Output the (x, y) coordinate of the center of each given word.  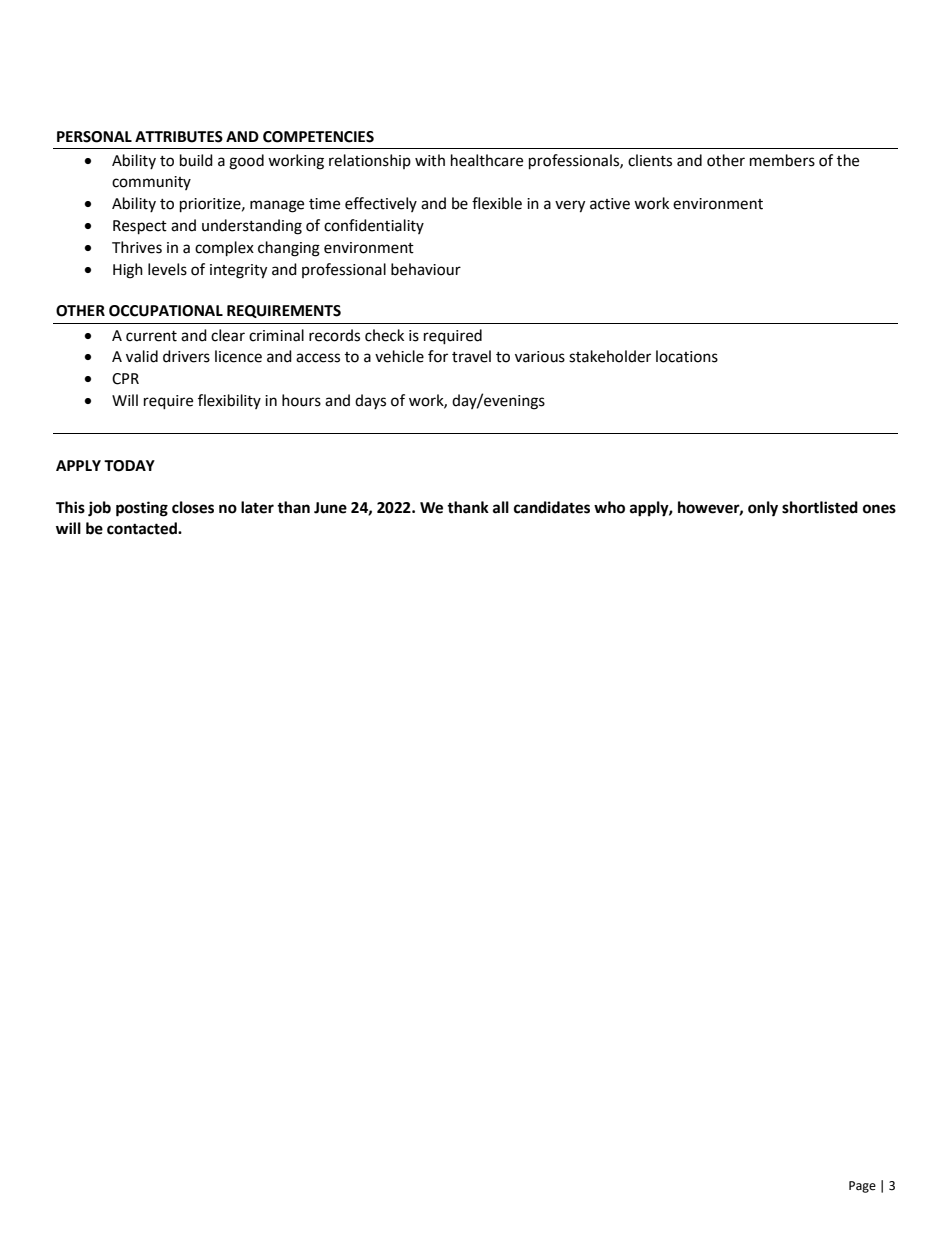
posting (142, 509)
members (782, 160)
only (763, 509)
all (501, 507)
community (151, 183)
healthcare (487, 160)
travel (471, 356)
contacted (143, 528)
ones (879, 509)
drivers (186, 356)
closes (193, 507)
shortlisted (820, 507)
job (99, 509)
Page (862, 1187)
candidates (552, 507)
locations (687, 356)
